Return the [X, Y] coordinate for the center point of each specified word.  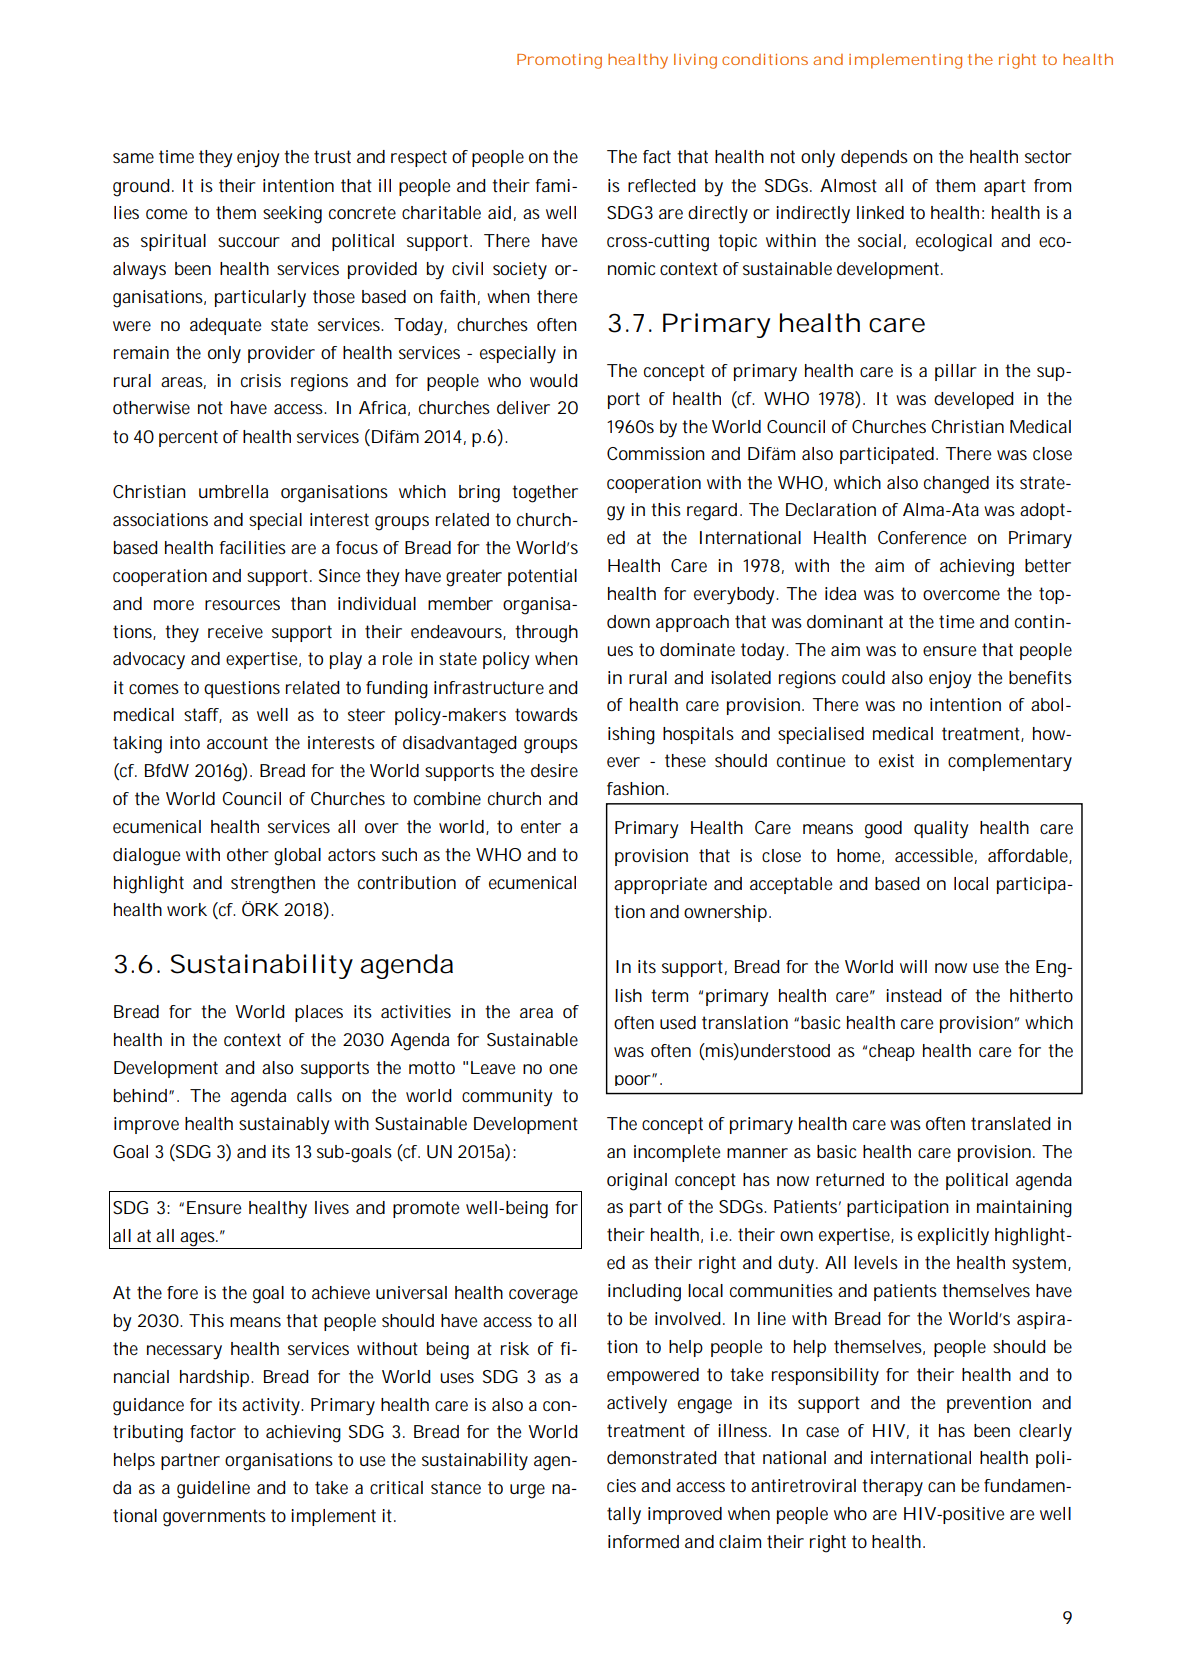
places [319, 1013]
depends [874, 158]
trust [332, 156]
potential [542, 577]
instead [914, 995]
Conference [922, 537]
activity [272, 1407]
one [563, 1069]
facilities [252, 547]
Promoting [559, 61]
